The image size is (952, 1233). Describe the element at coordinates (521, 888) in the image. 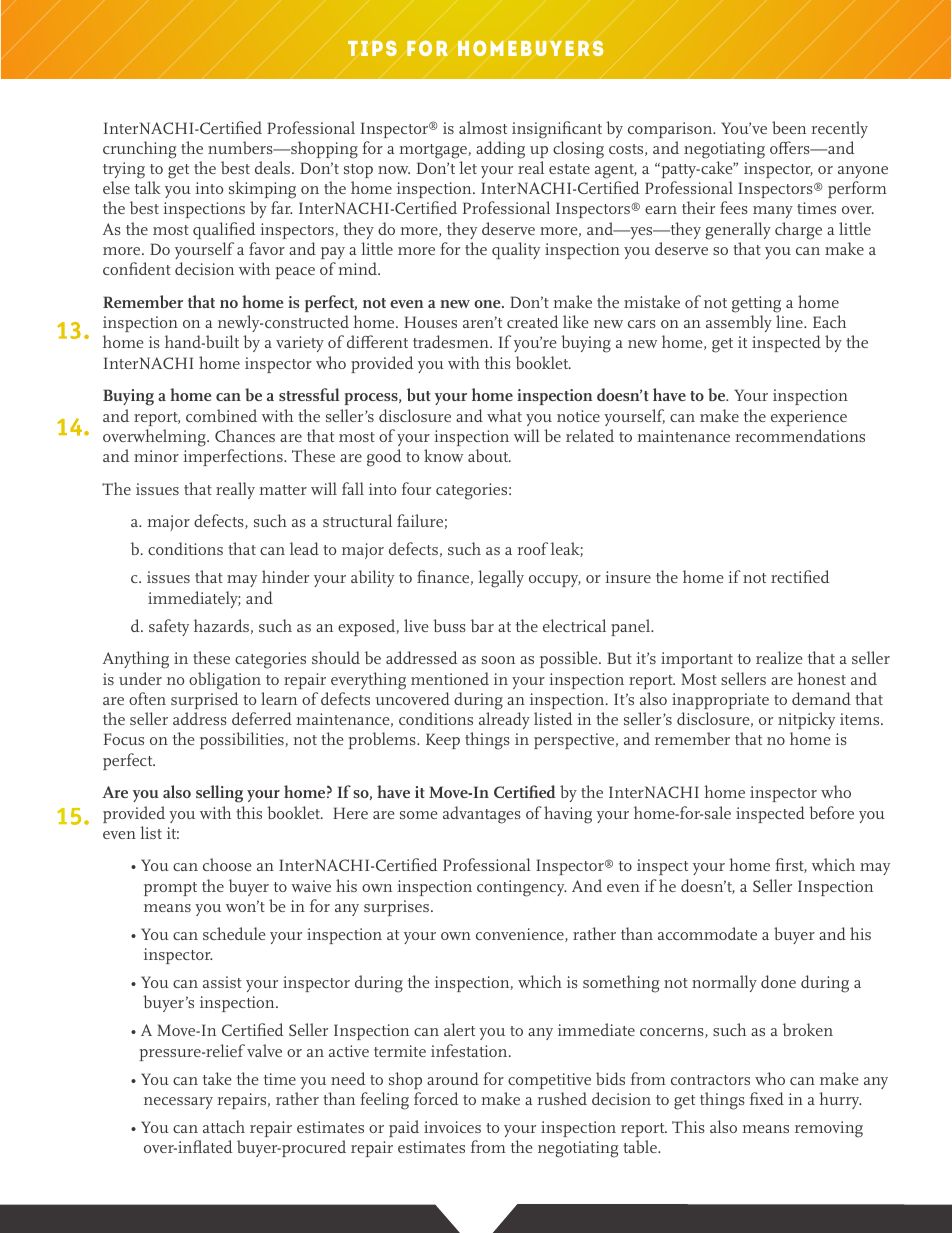

I see `contingency` at that location.
